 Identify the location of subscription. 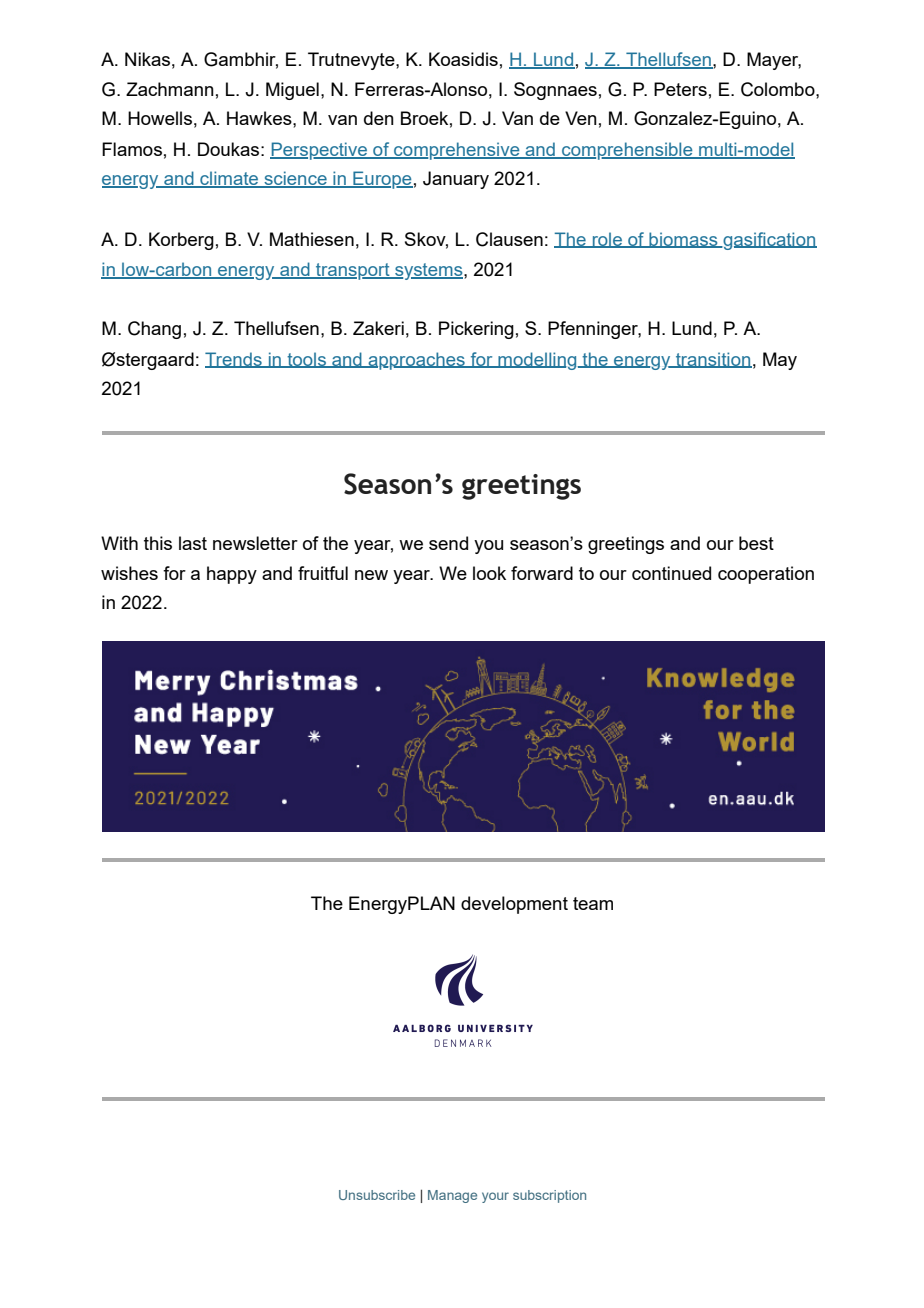
(549, 1196).
